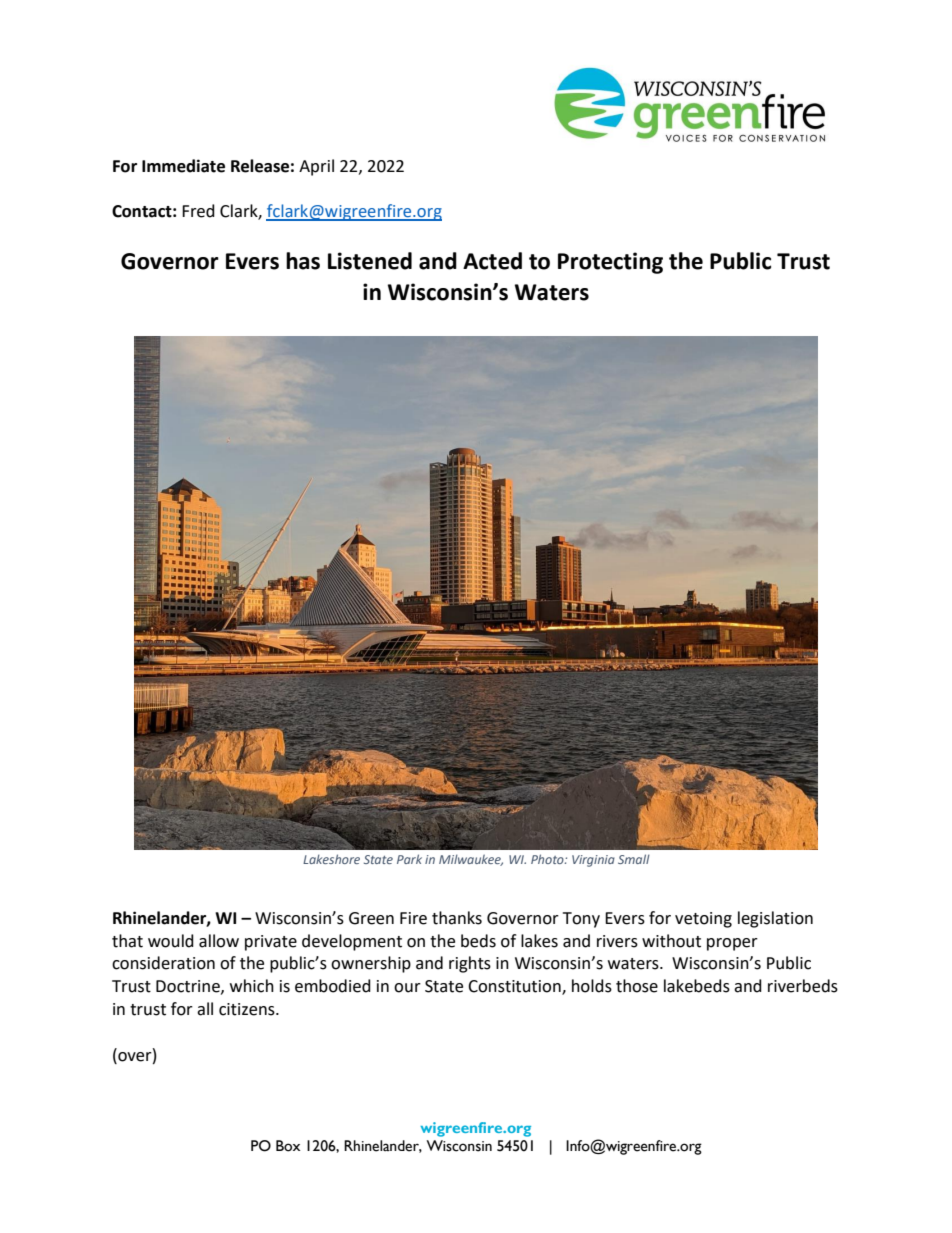 The image size is (952, 1233). What do you see at coordinates (407, 988) in the page?
I see `our` at bounding box center [407, 988].
